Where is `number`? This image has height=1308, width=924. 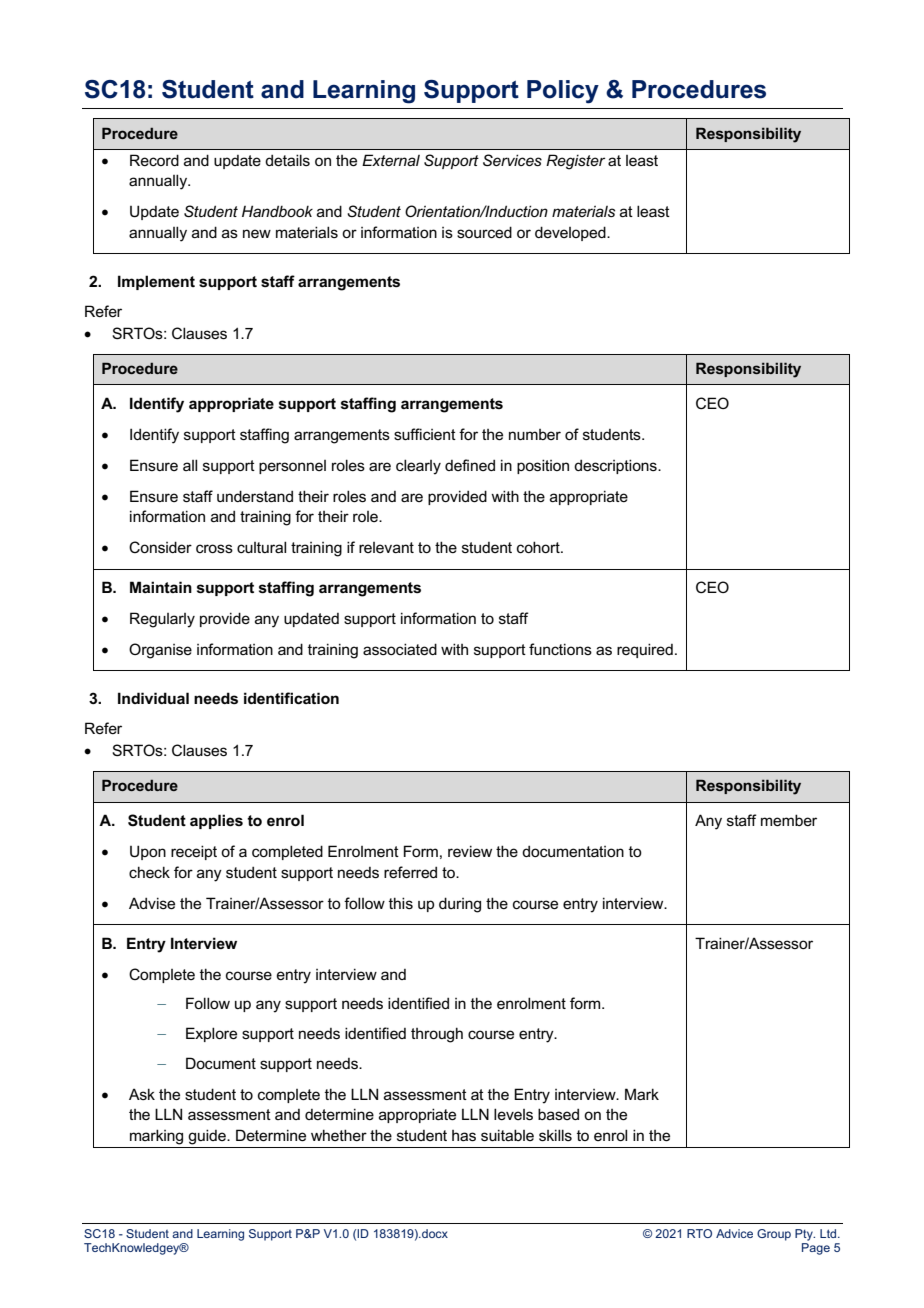 number is located at coordinates (535, 434).
